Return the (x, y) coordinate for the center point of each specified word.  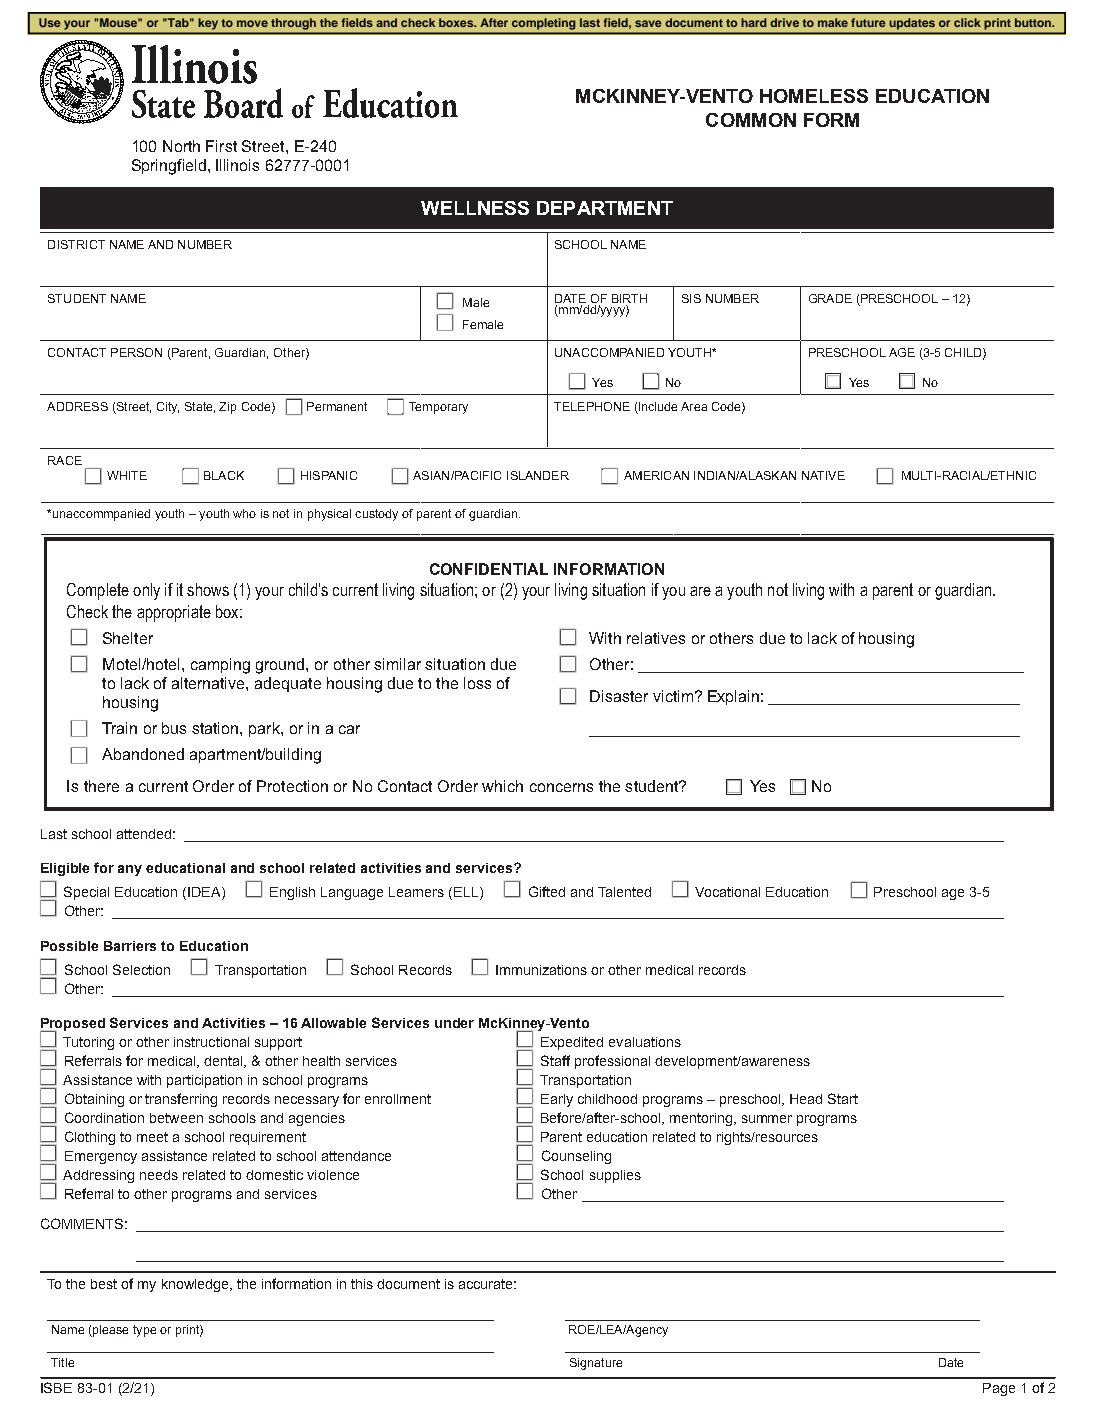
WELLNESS (475, 208)
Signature (596, 1364)
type (144, 1331)
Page (999, 1389)
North (181, 146)
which (502, 786)
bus (174, 728)
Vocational (727, 892)
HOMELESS (814, 96)
